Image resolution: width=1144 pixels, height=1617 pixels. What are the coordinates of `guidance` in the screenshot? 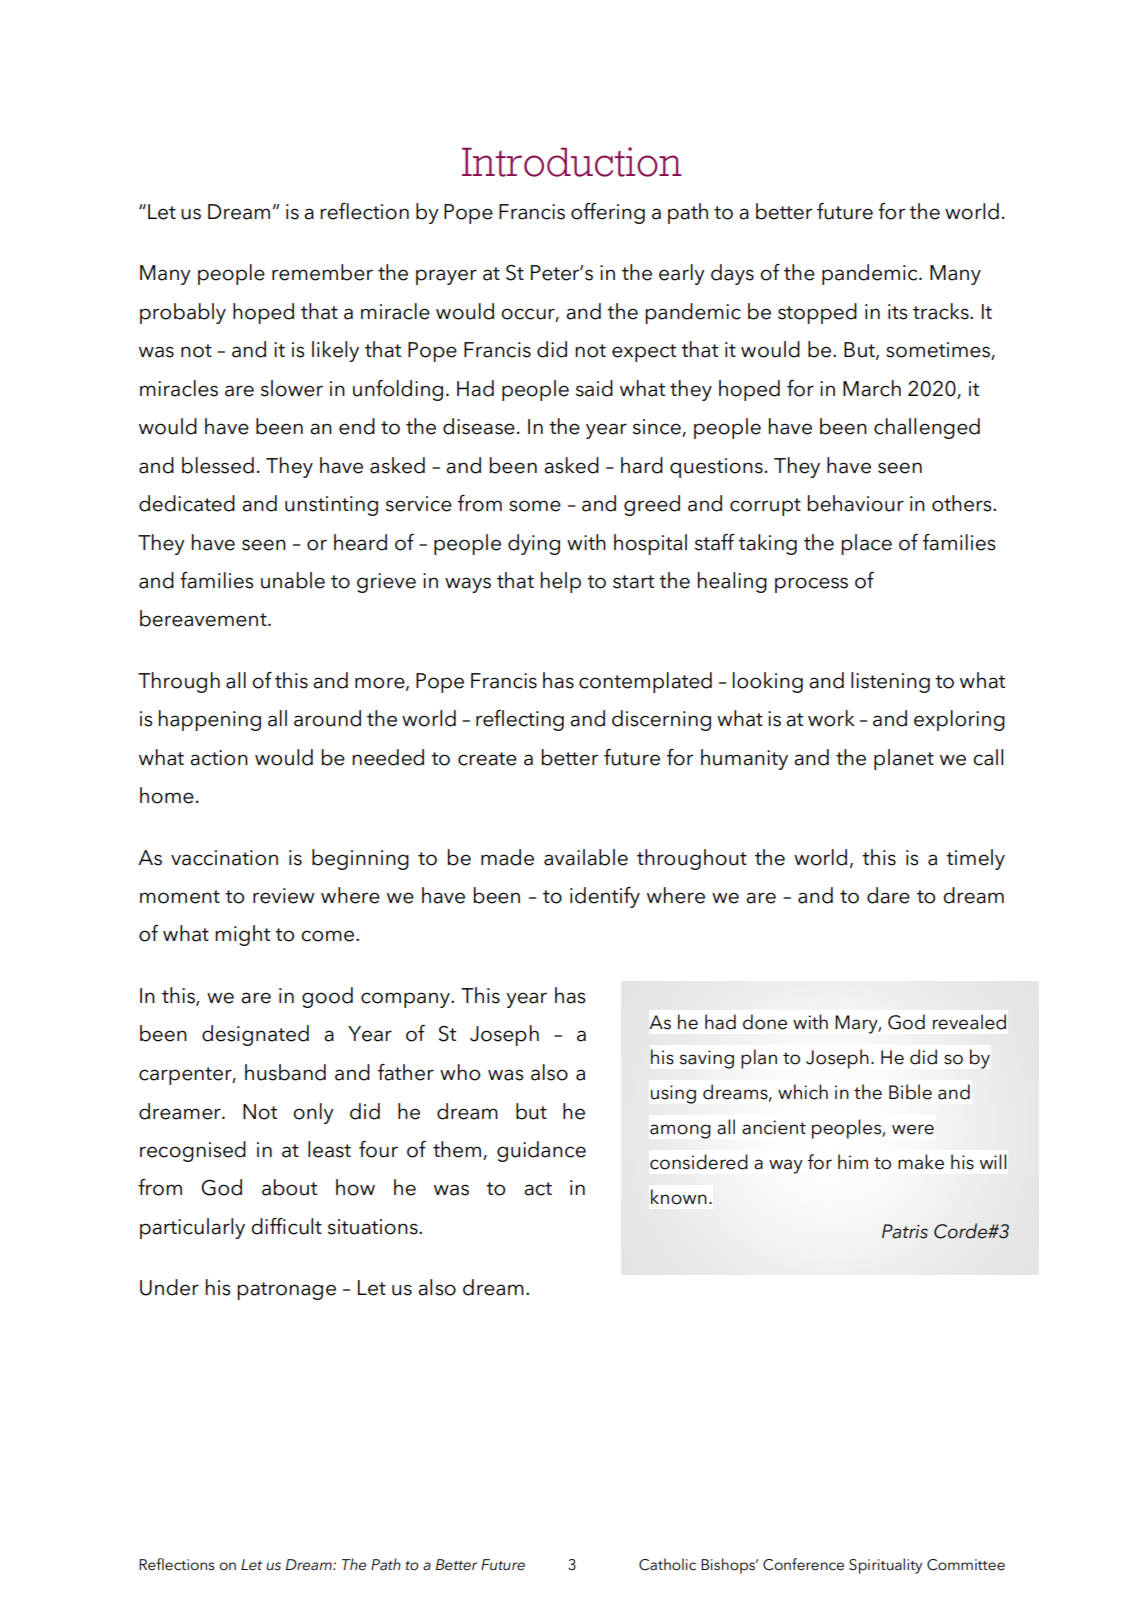 It's located at (541, 1151).
